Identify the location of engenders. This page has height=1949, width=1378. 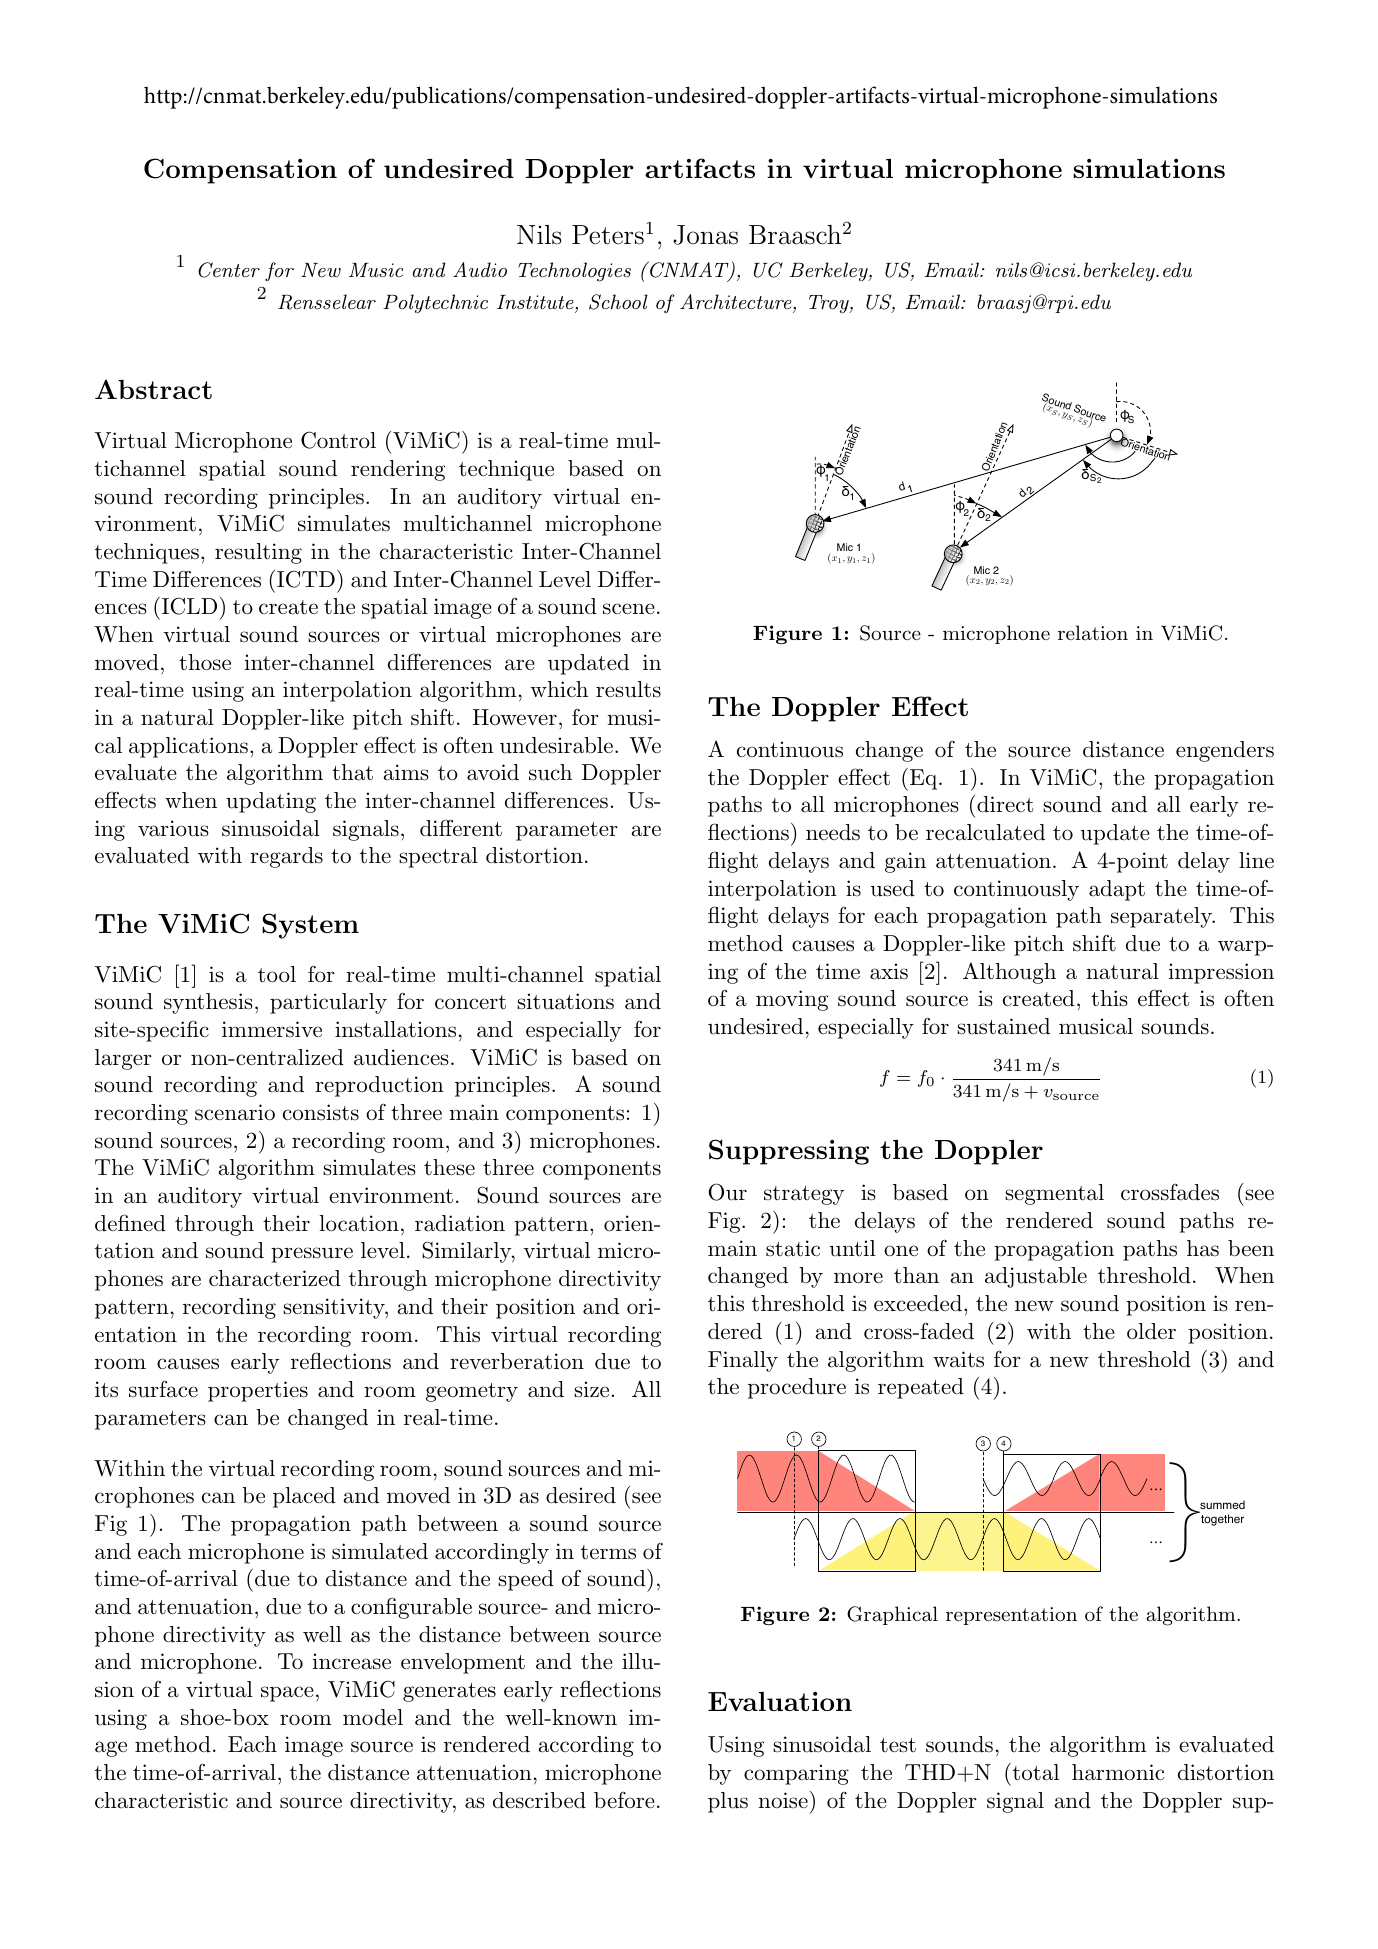
(1225, 751).
